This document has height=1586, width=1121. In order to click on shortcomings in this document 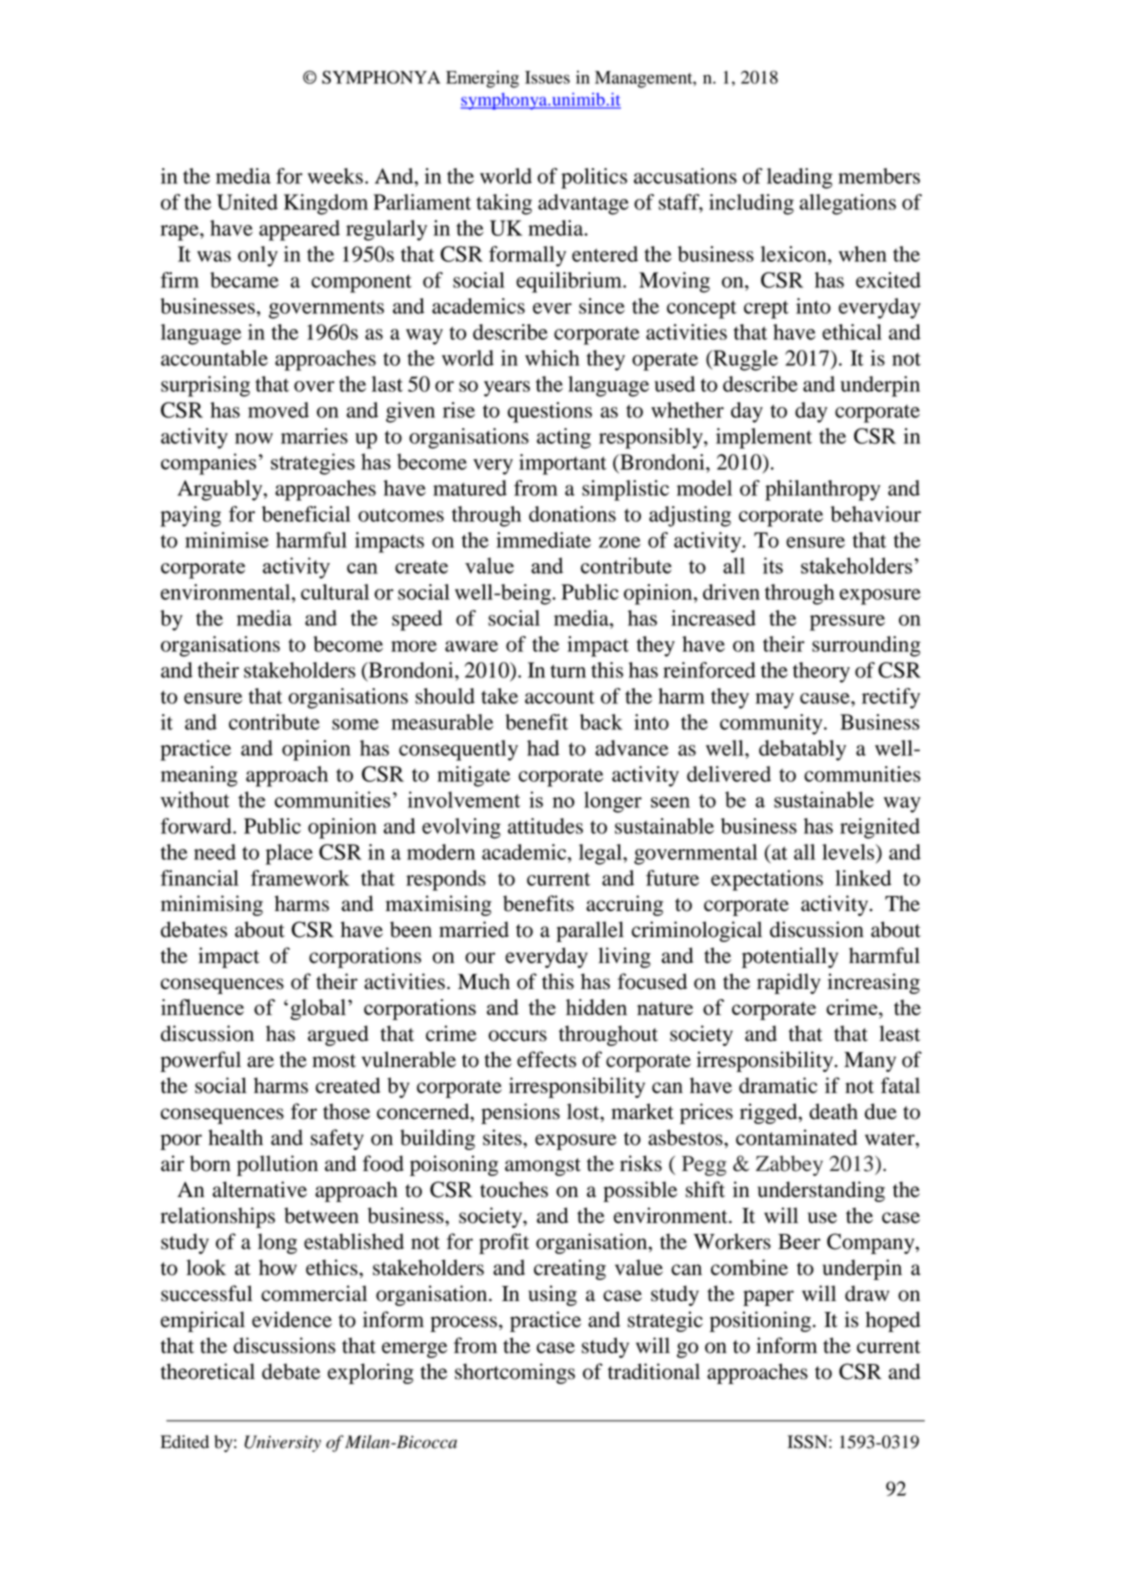, I will do `click(515, 1373)`.
